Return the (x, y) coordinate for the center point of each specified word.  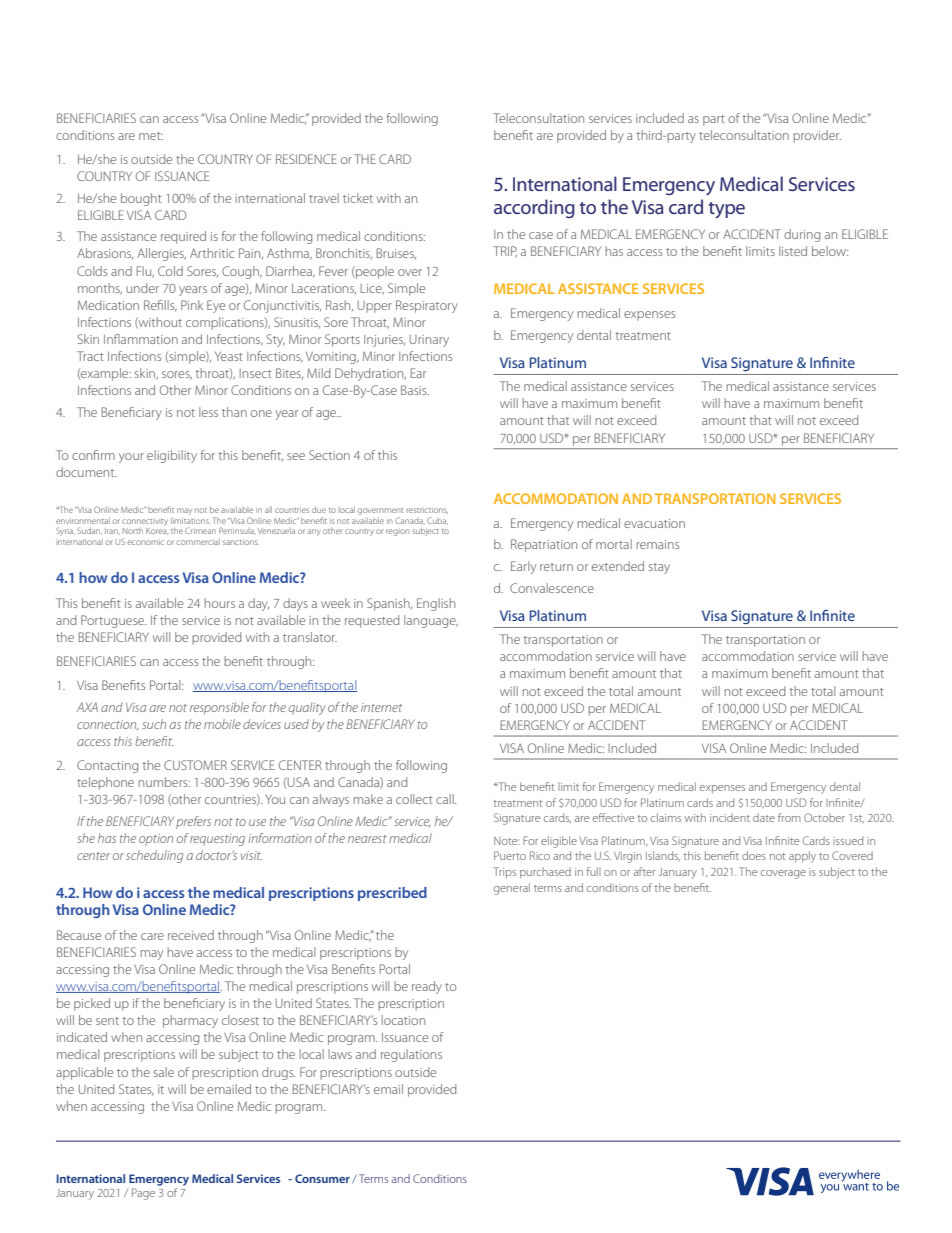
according (534, 208)
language (431, 621)
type (726, 210)
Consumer (322, 1178)
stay (659, 568)
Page (143, 1194)
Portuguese (113, 621)
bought (141, 199)
